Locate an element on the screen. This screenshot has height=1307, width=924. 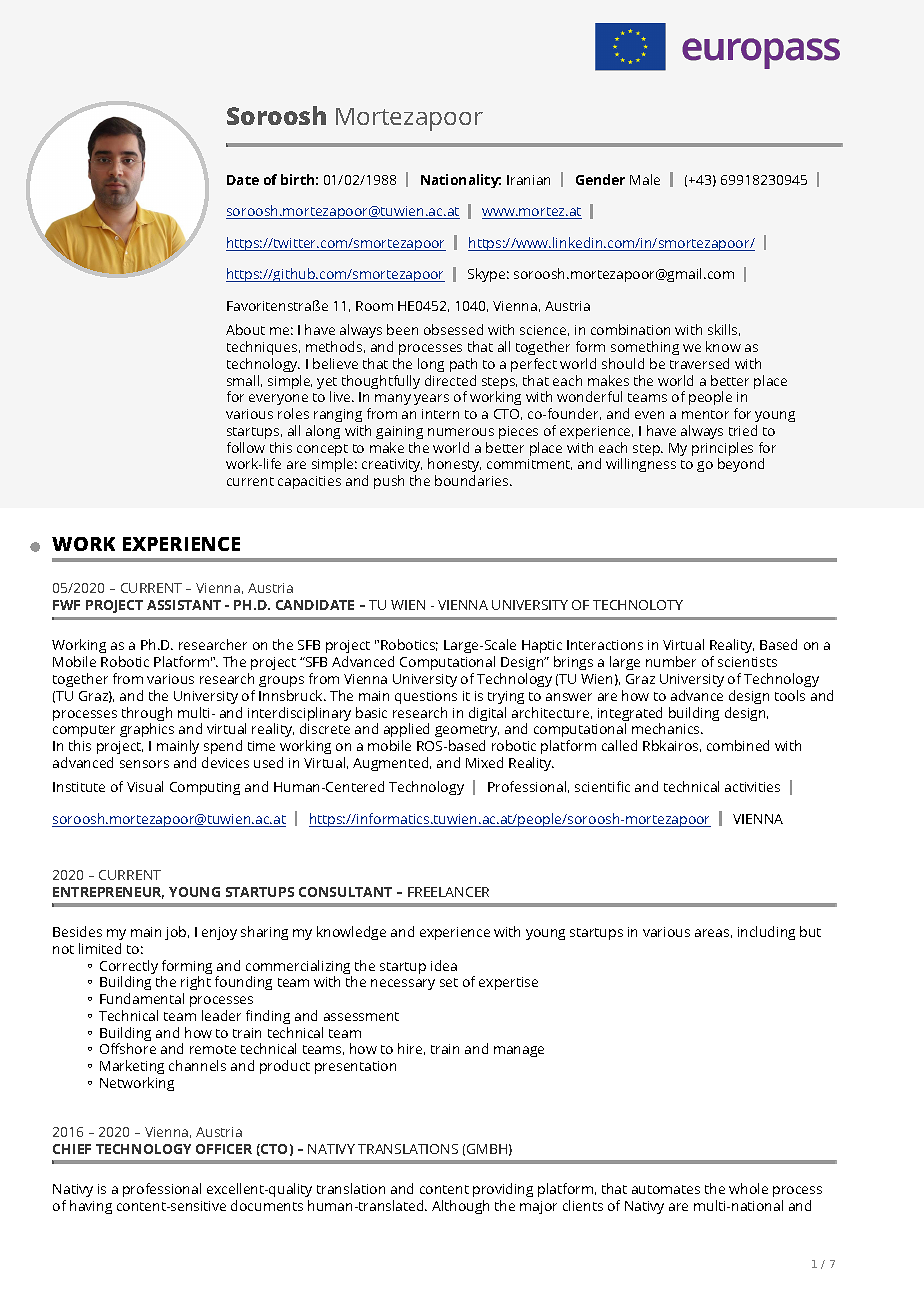
having is located at coordinates (91, 1207).
